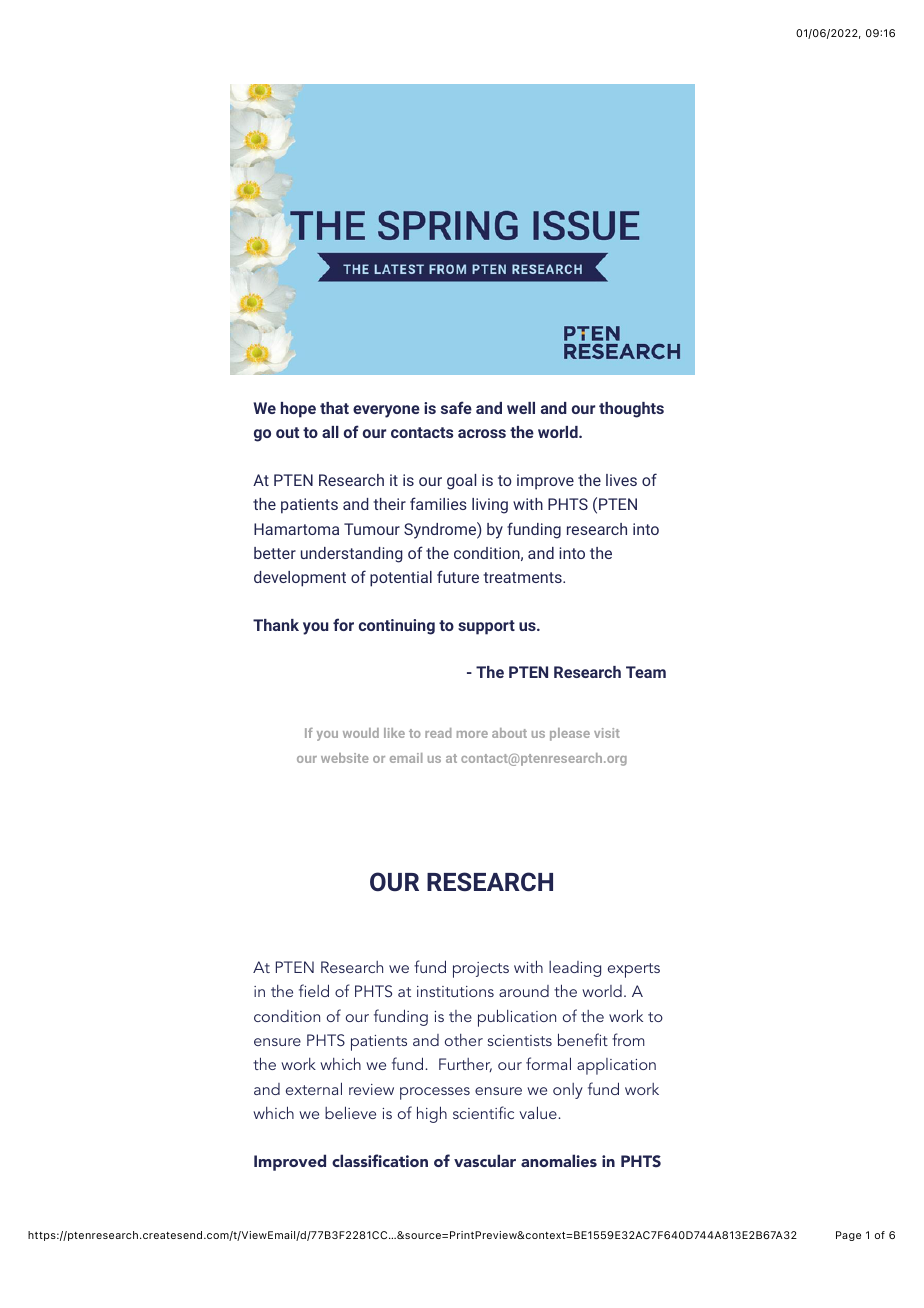 The height and width of the screenshot is (1308, 924). Describe the element at coordinates (521, 408) in the screenshot. I see `well` at that location.
